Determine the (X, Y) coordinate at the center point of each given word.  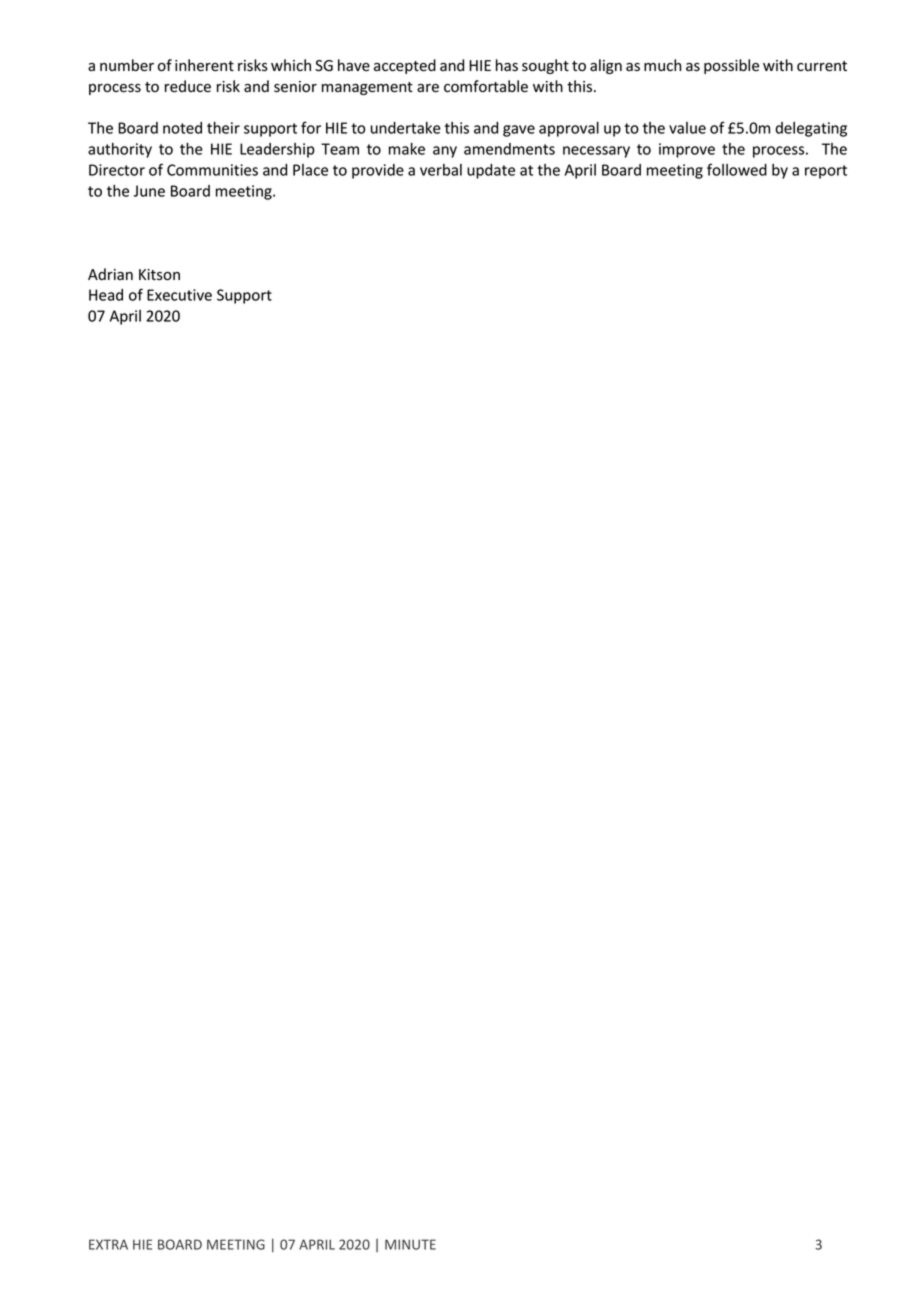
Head (106, 295)
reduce (188, 86)
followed (737, 169)
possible (731, 66)
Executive (179, 295)
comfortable (486, 86)
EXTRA (108, 1244)
